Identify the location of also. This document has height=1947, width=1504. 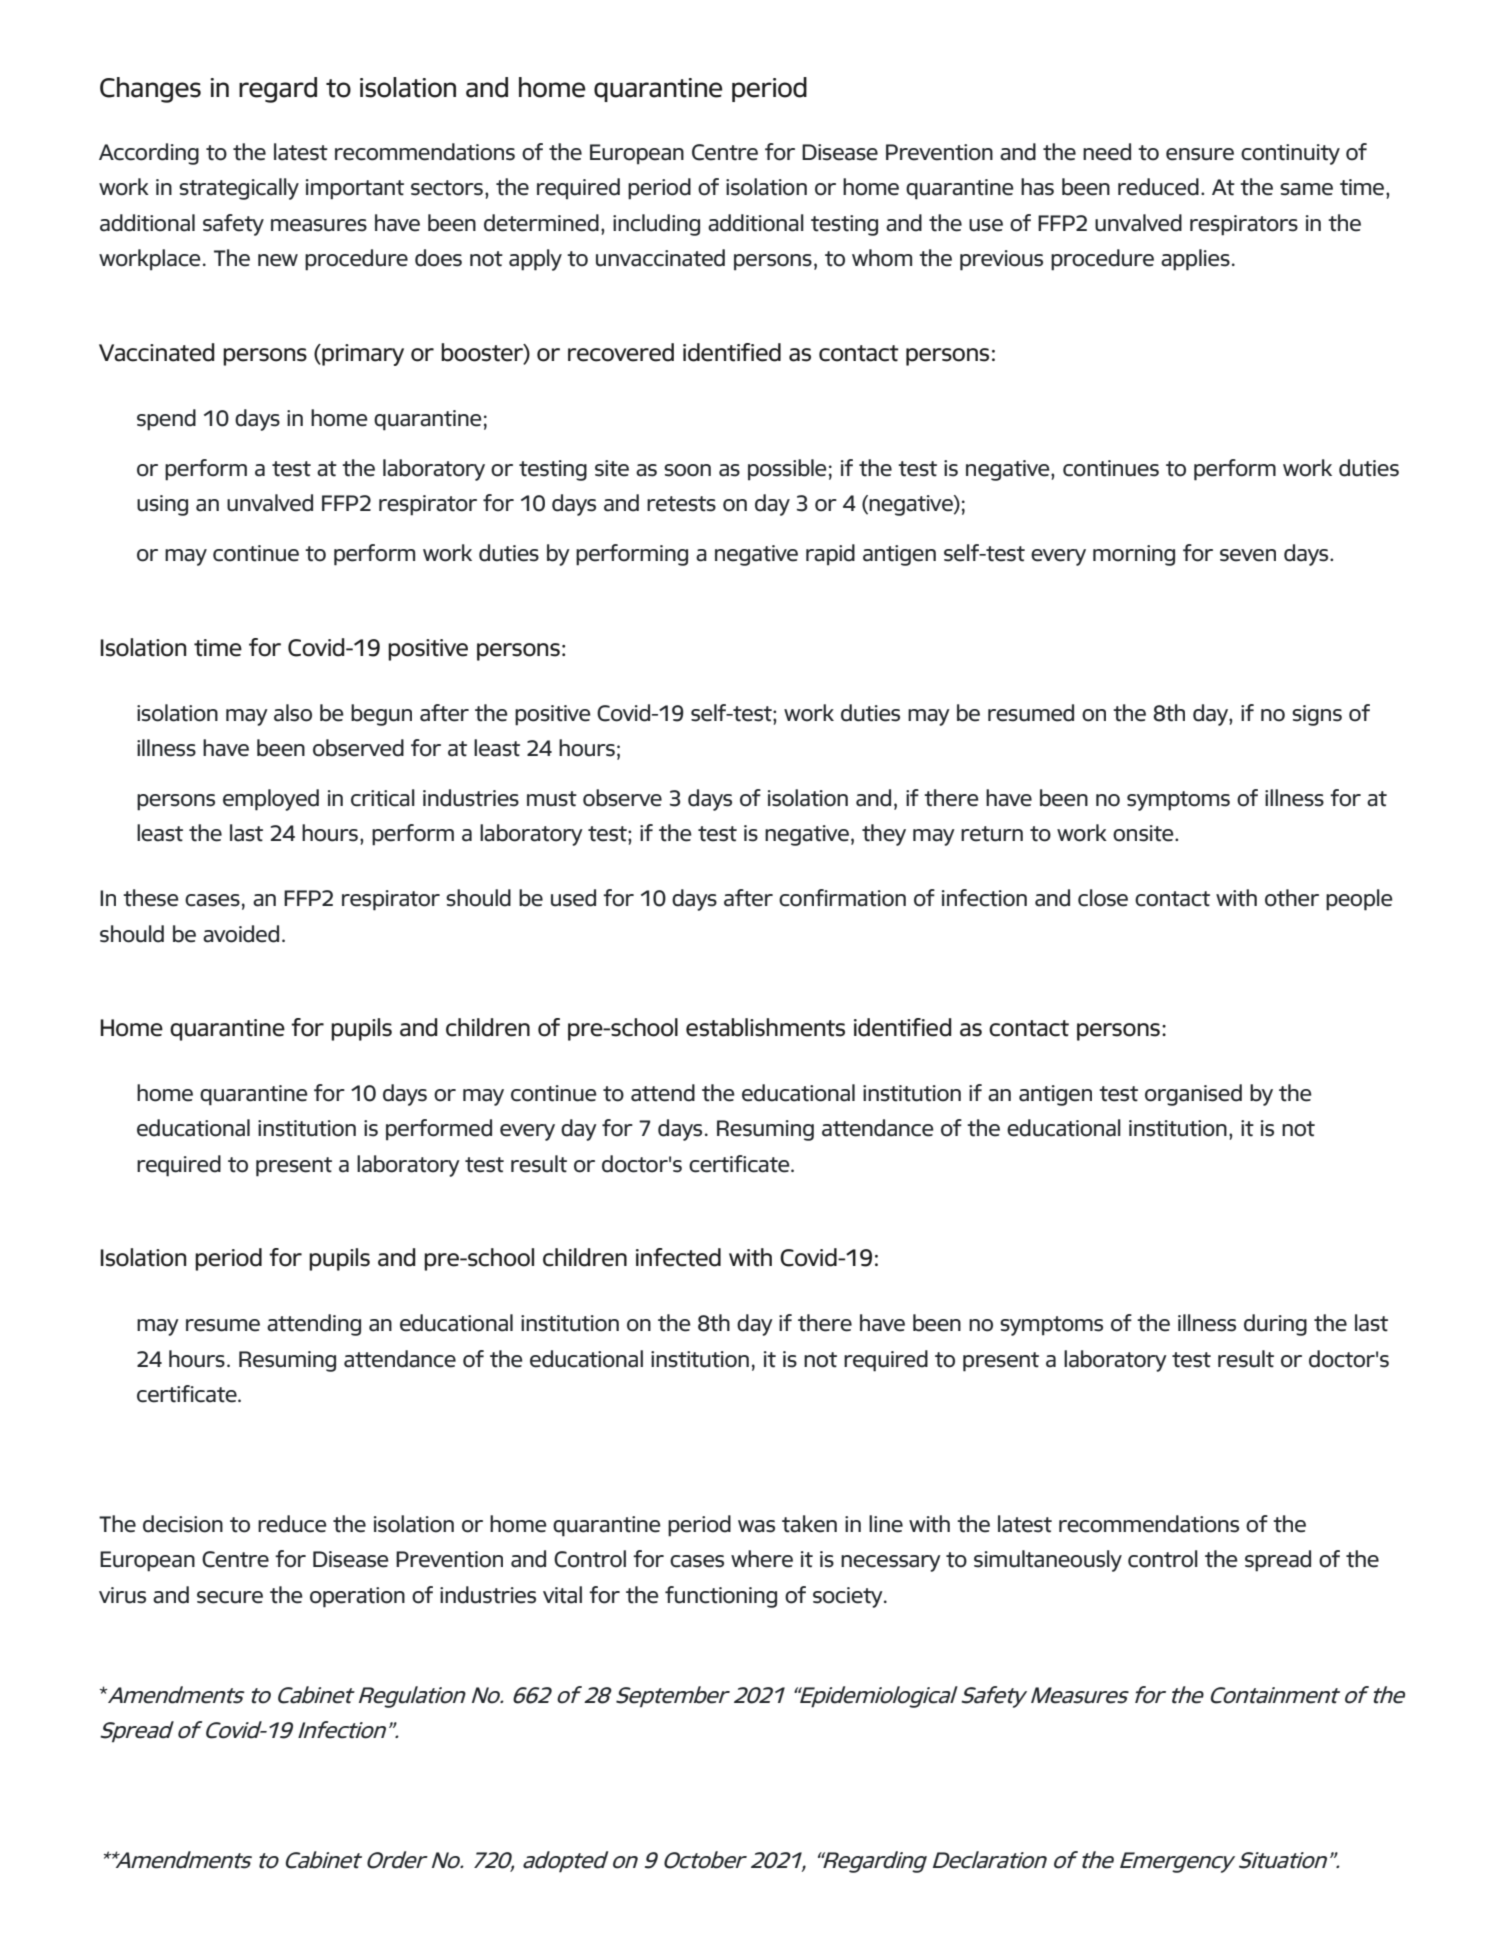
(293, 713).
